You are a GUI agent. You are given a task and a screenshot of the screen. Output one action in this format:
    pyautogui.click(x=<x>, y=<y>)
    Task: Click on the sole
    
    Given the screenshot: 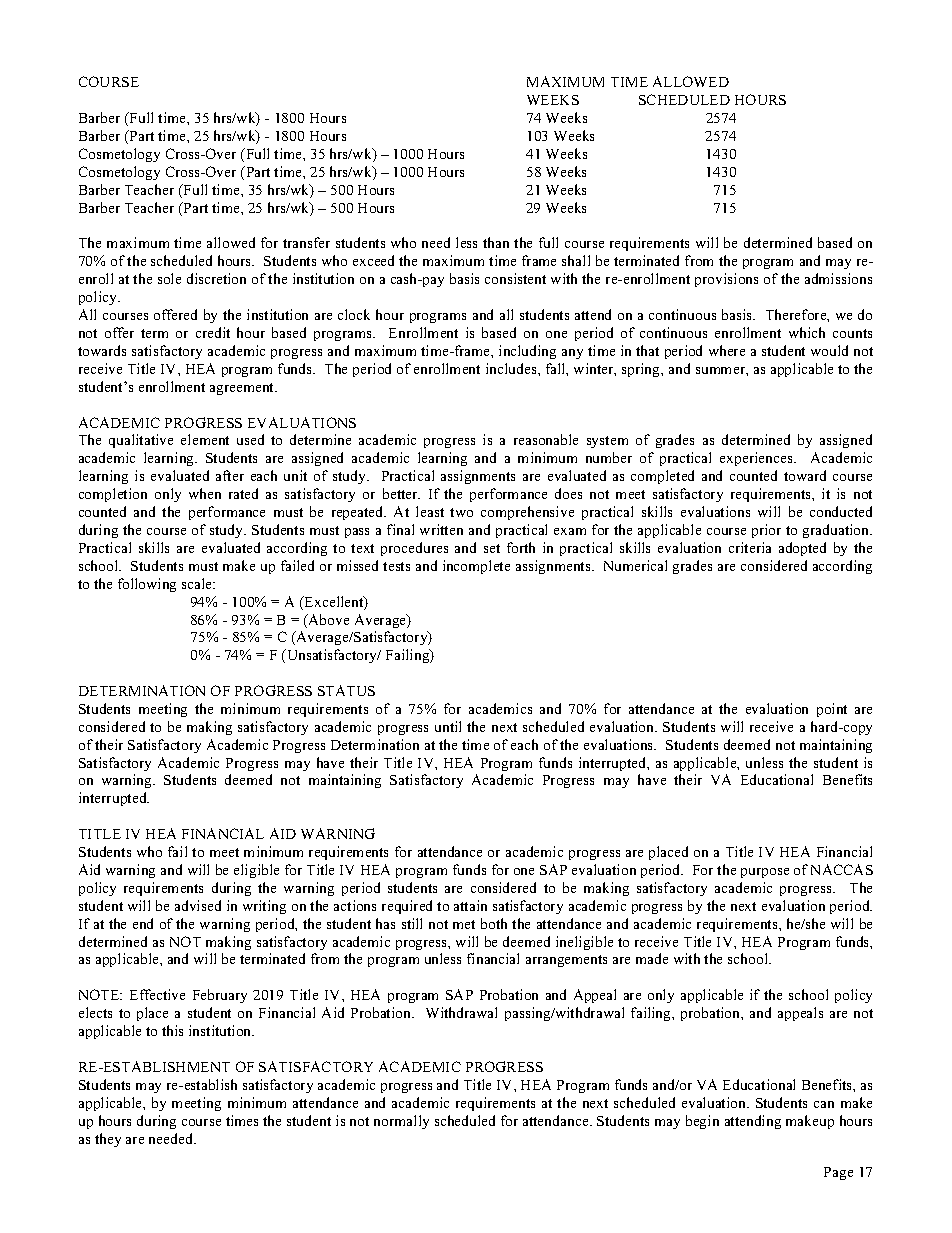 What is the action you would take?
    pyautogui.click(x=169, y=278)
